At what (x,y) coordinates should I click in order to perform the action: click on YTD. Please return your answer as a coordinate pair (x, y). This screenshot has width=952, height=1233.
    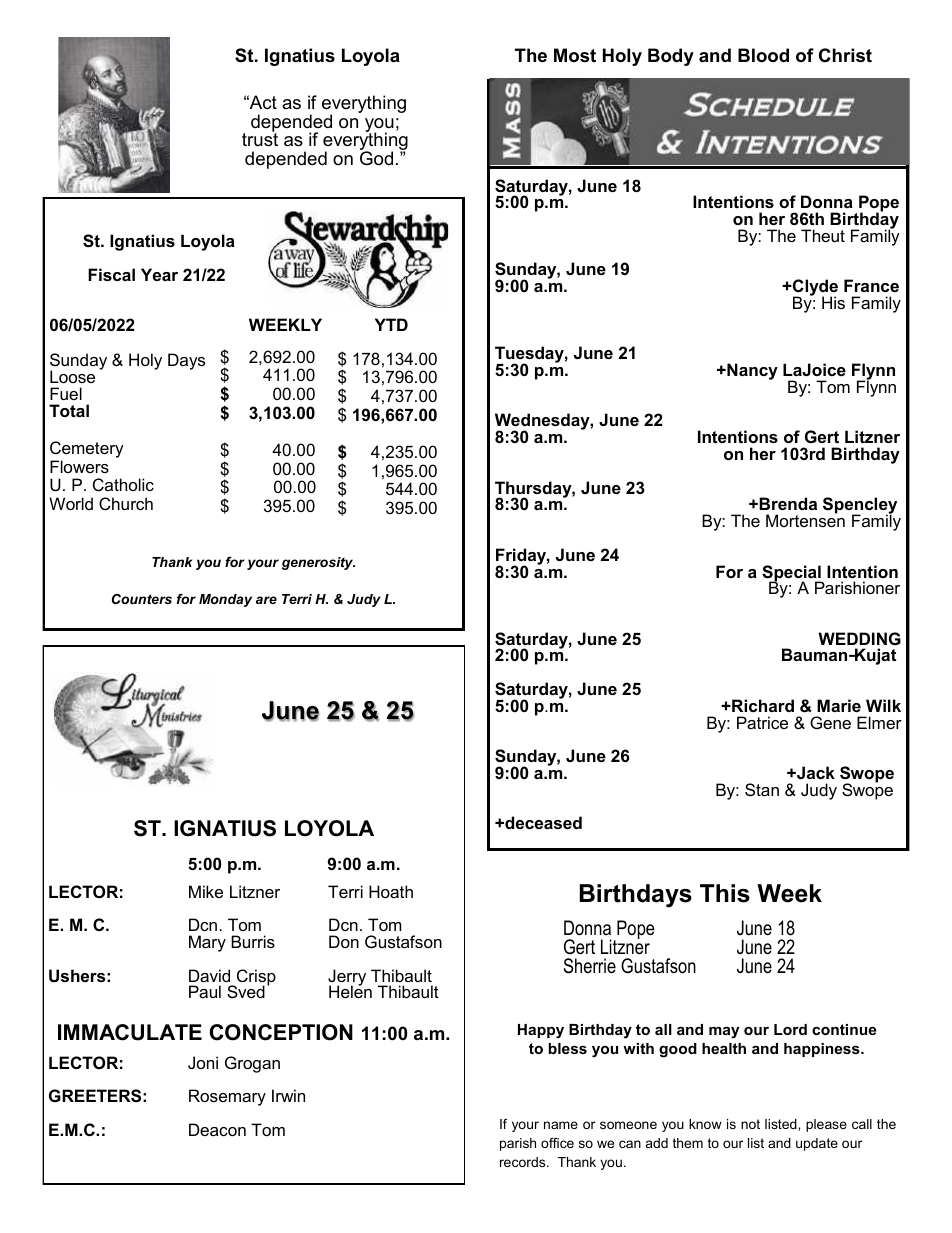
    Looking at the image, I should click on (391, 324).
